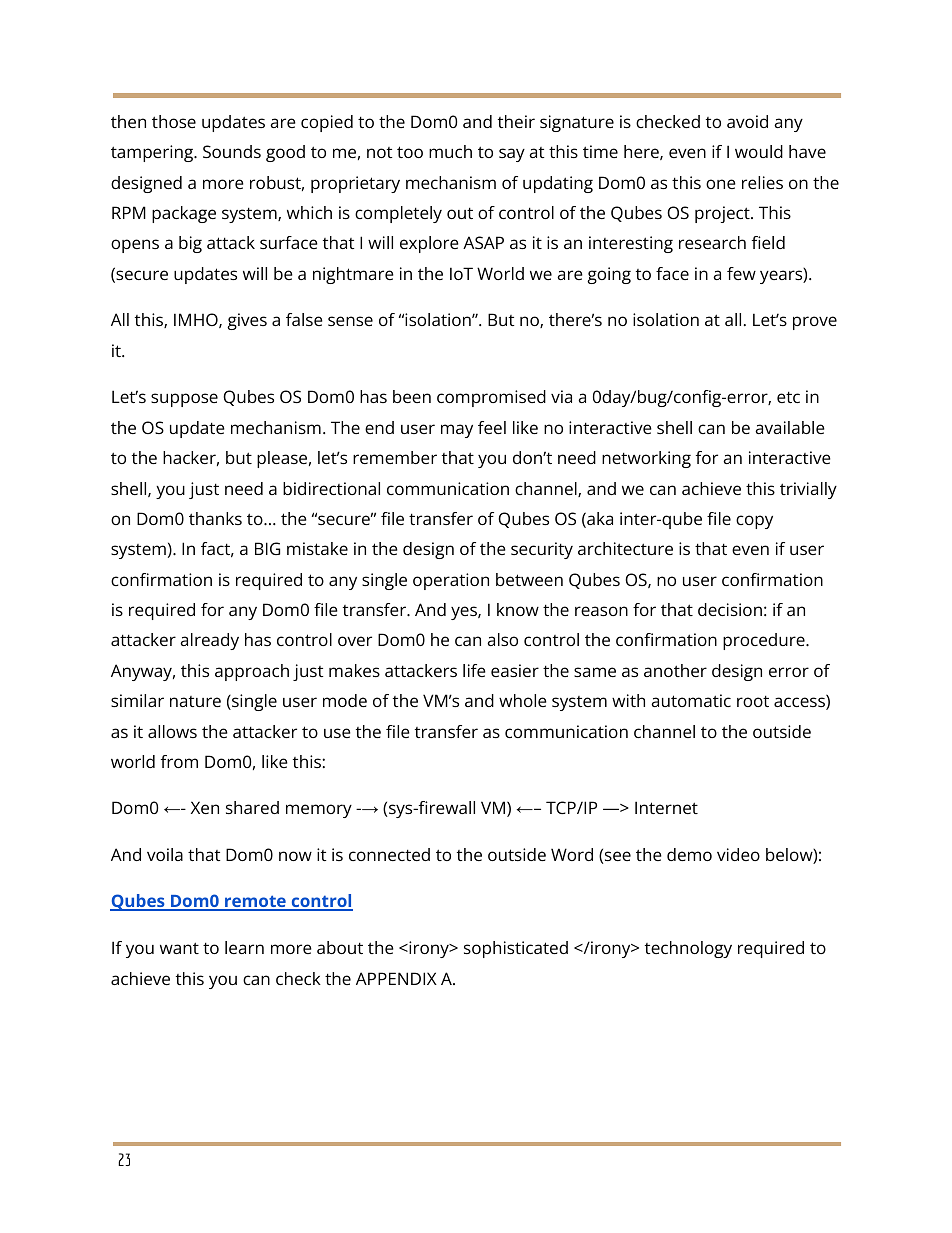 This page has width=952, height=1233. Describe the element at coordinates (688, 949) in the page. I see `technology` at that location.
